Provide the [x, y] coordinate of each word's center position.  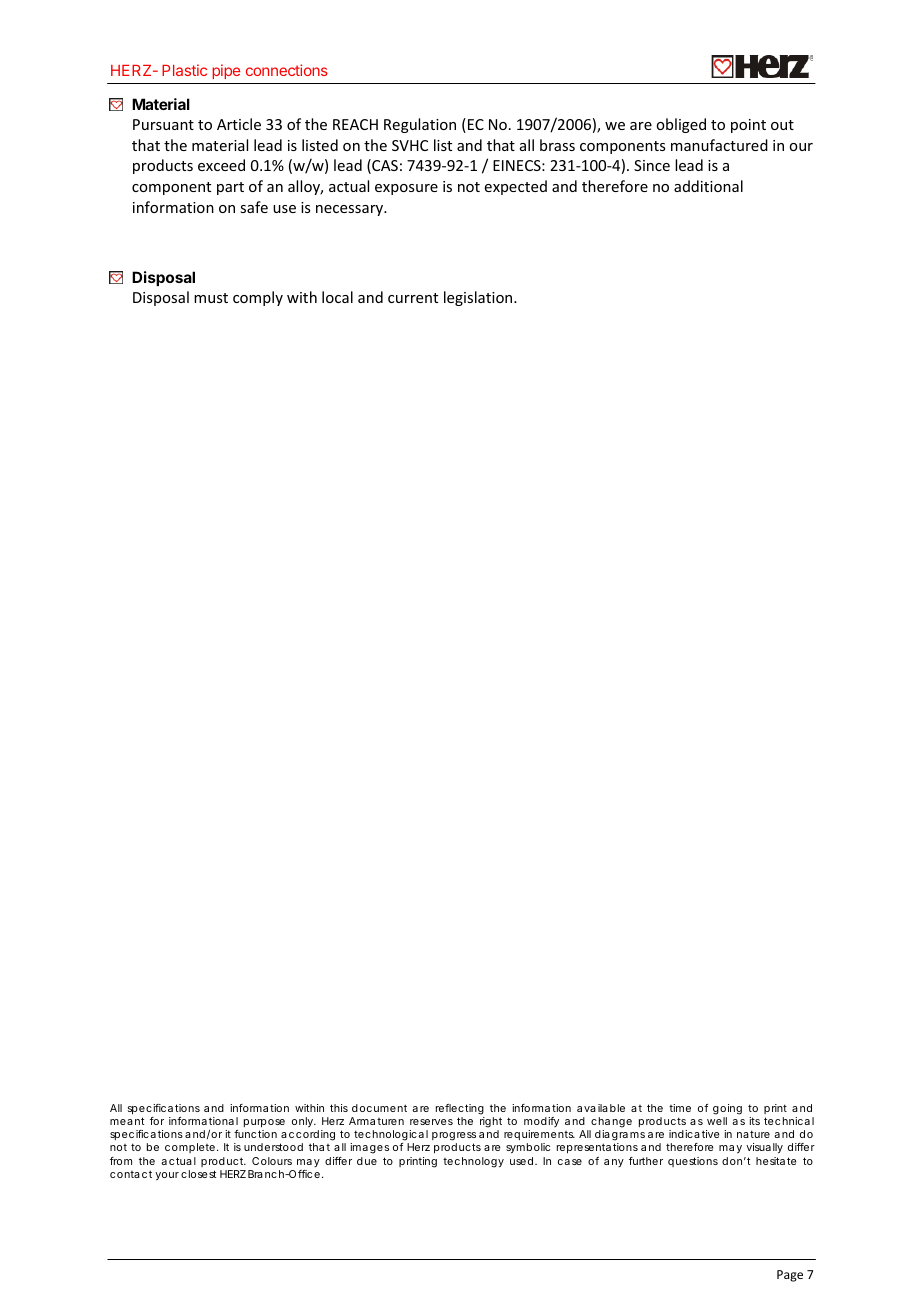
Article [239, 124]
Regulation [420, 125]
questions [693, 1162]
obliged [681, 125]
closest [198, 1174]
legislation [479, 298]
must [211, 298]
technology [473, 1162]
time [680, 1108]
